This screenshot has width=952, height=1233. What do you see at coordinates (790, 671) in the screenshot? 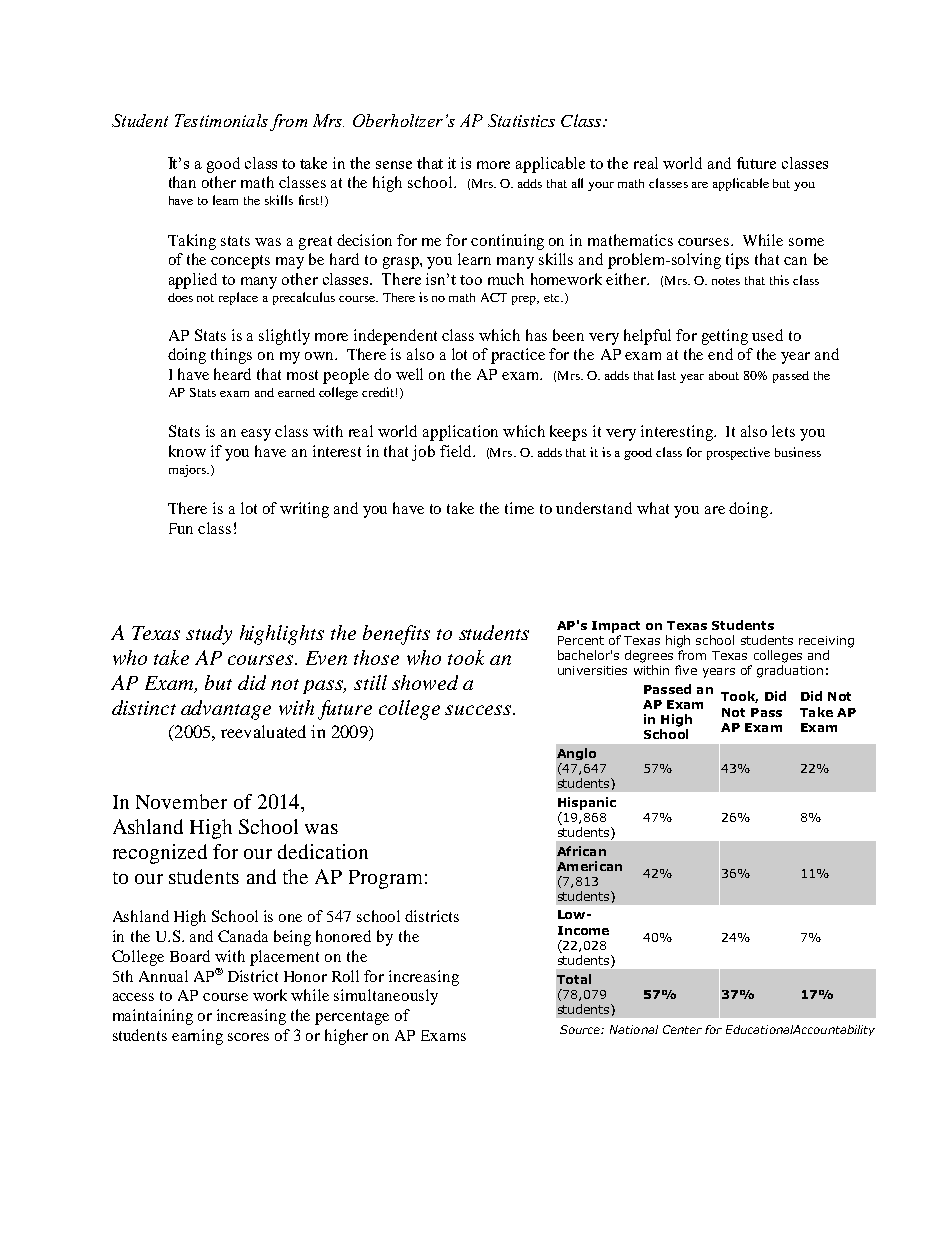
I see `graduation` at bounding box center [790, 671].
